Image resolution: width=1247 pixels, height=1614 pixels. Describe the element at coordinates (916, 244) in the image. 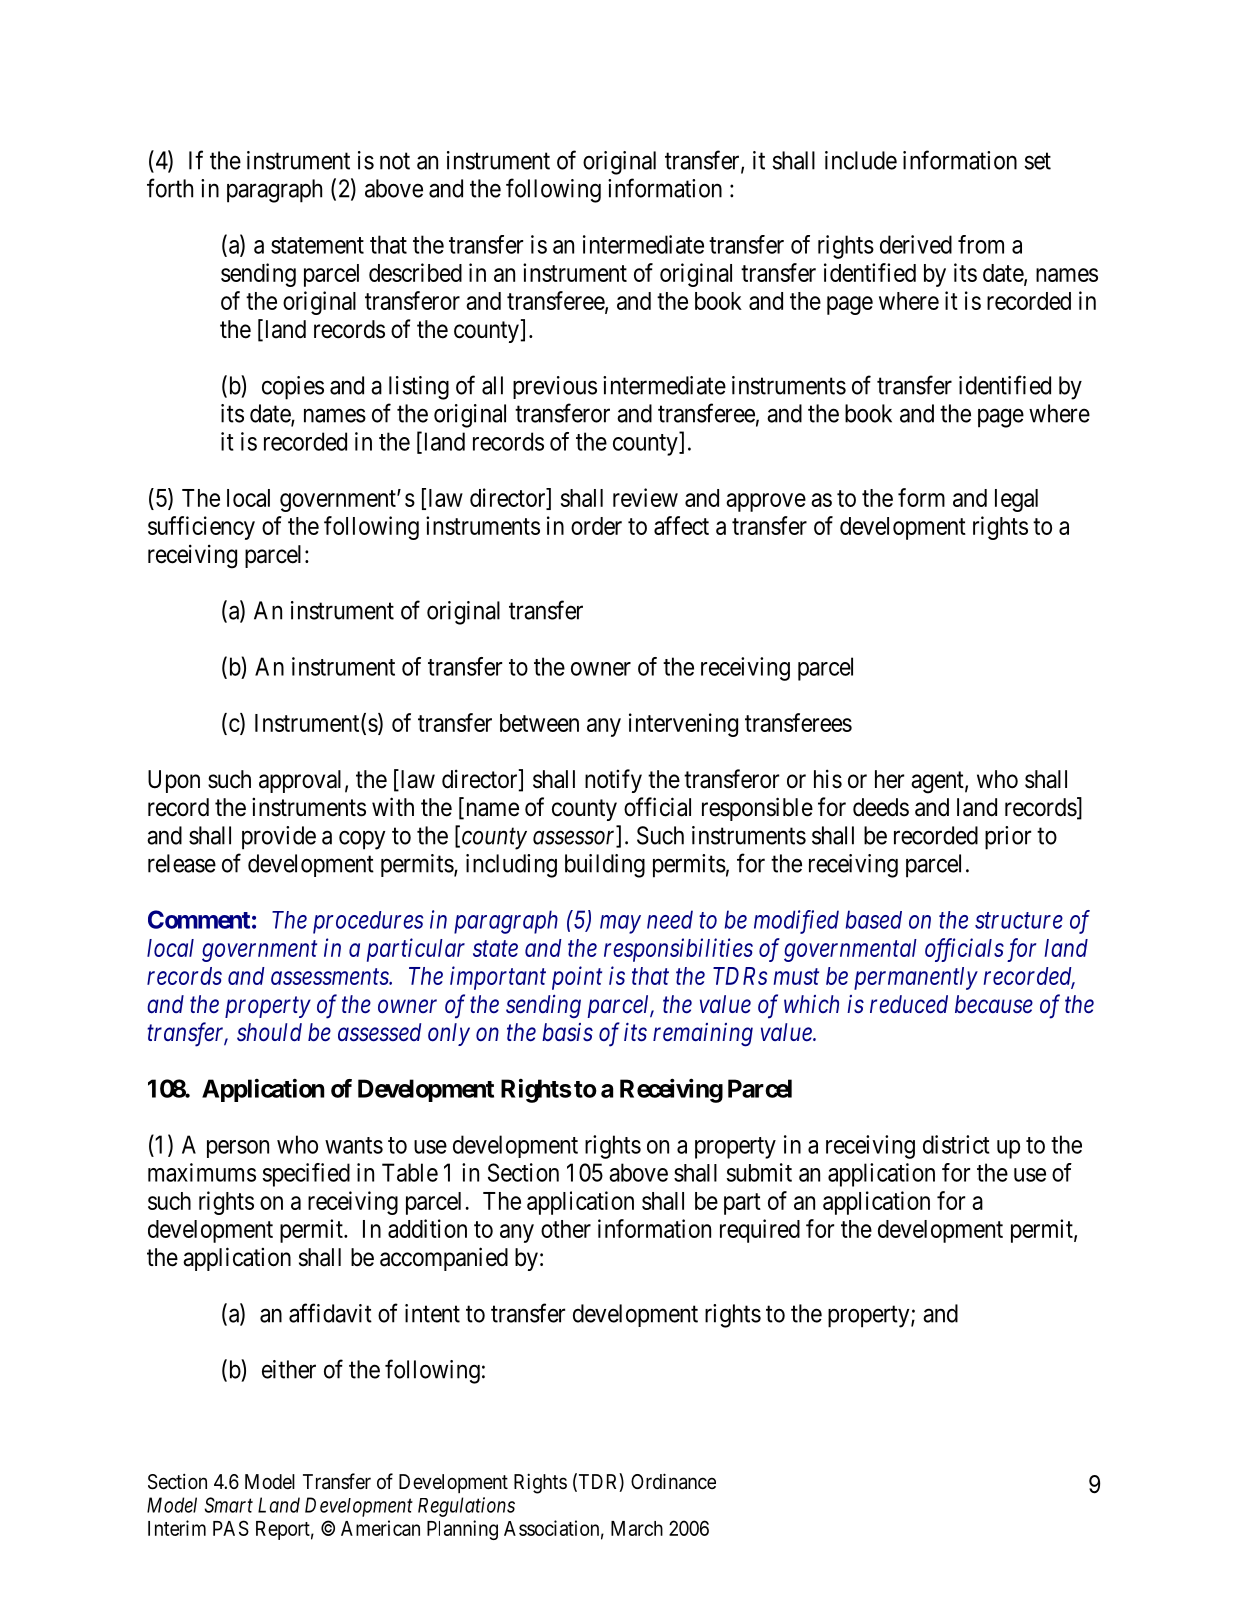

I see `derived` at that location.
